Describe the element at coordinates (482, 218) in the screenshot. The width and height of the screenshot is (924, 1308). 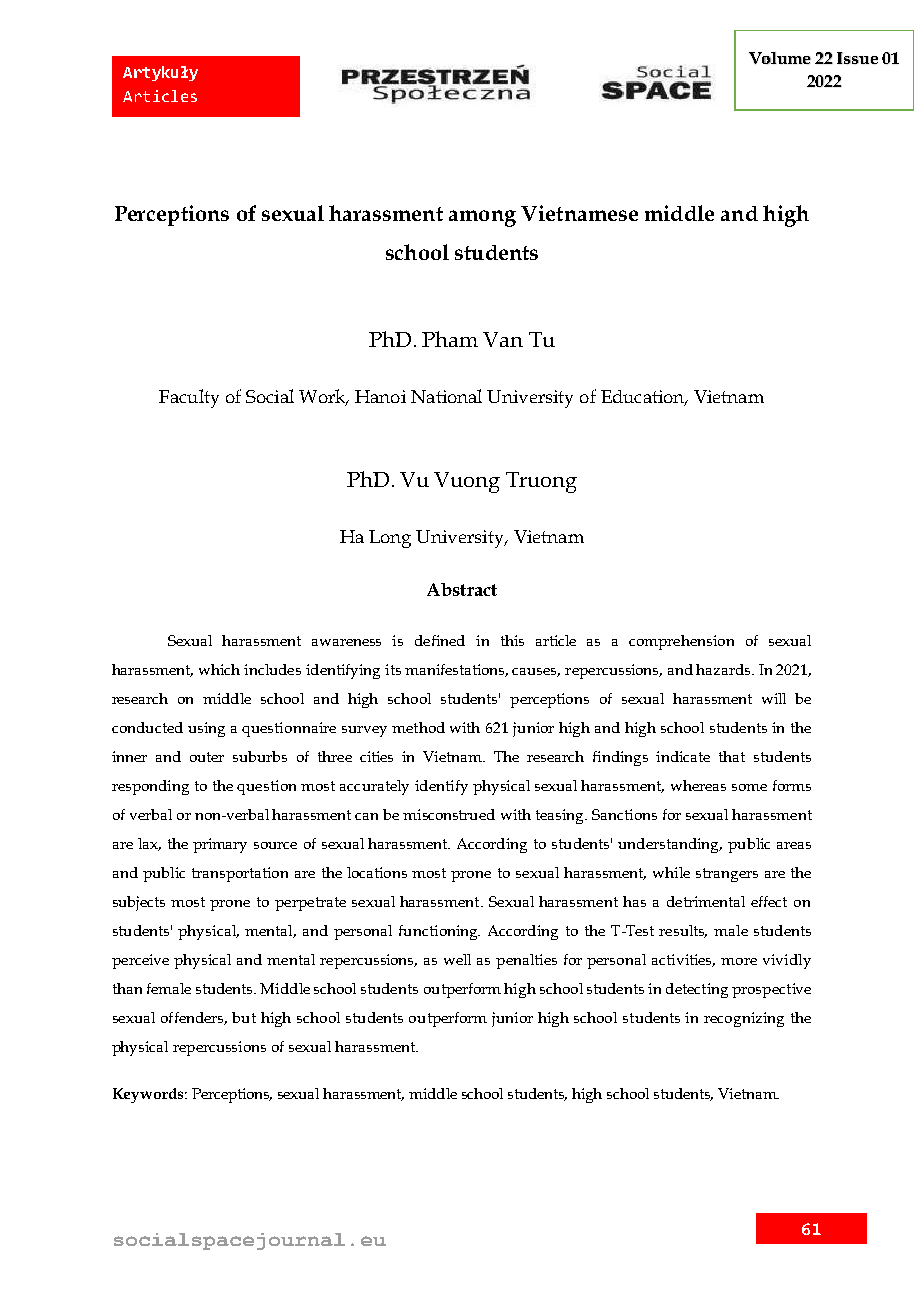
I see `among` at that location.
